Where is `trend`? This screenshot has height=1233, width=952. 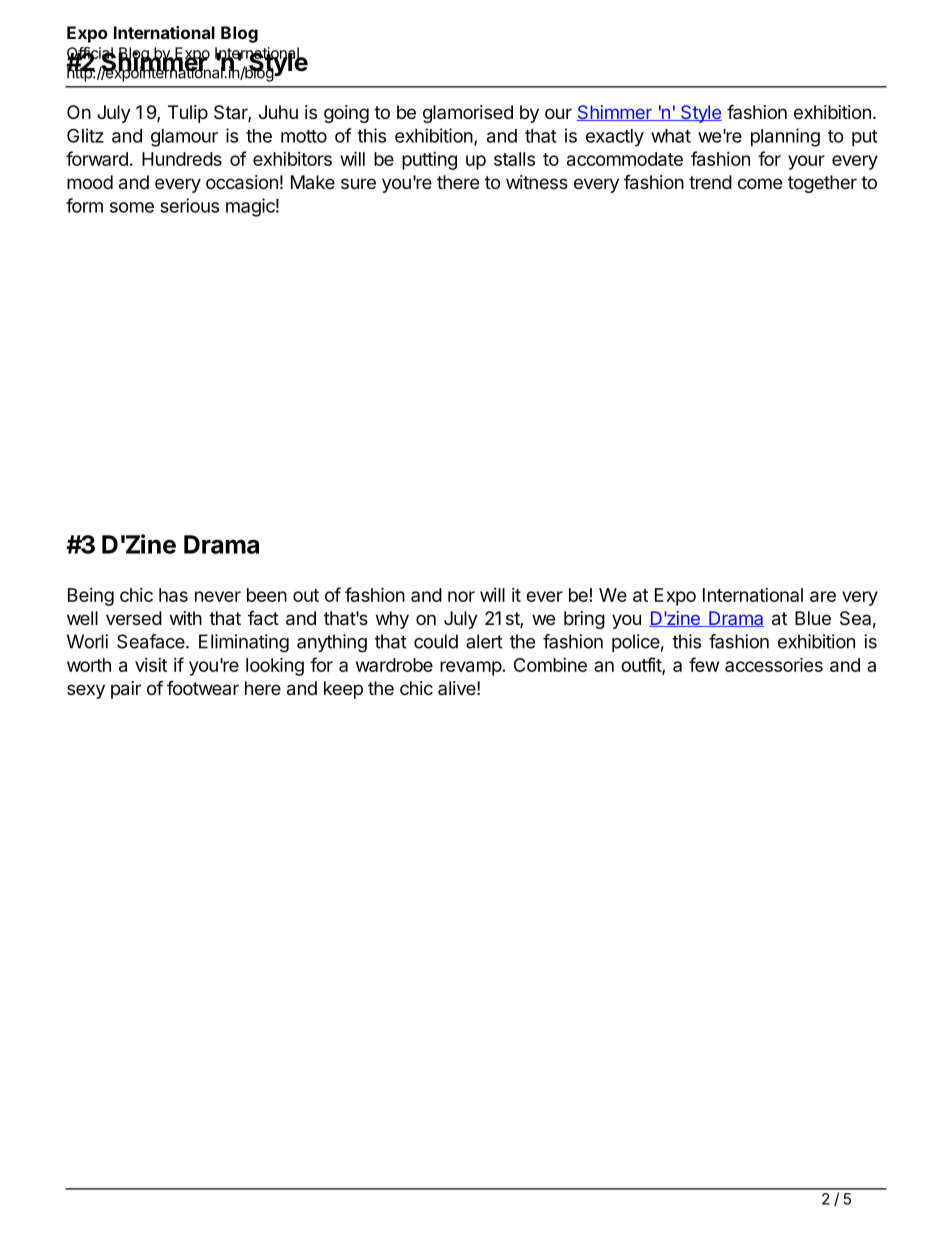 trend is located at coordinates (710, 182).
